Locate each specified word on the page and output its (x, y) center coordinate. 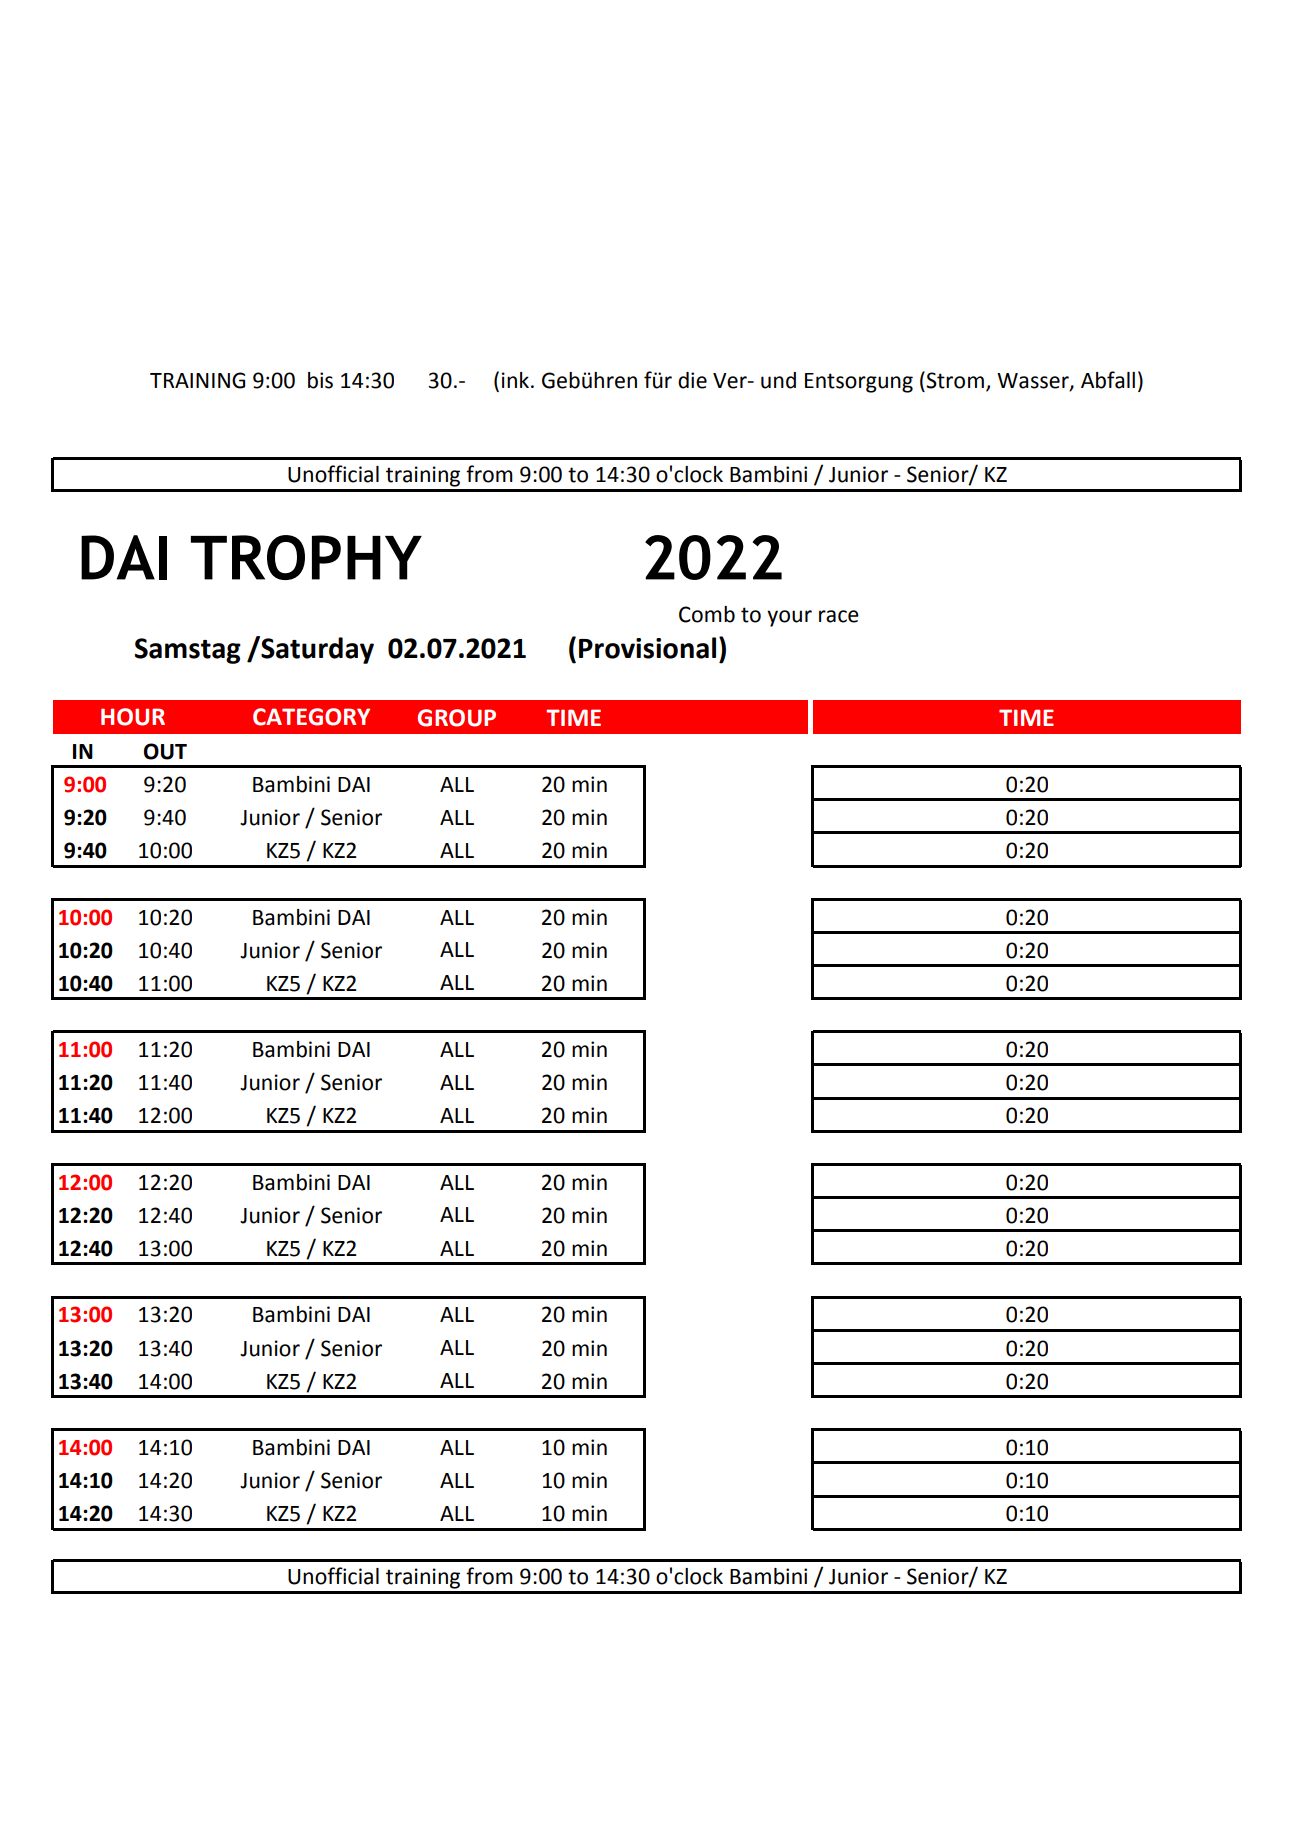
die (692, 380)
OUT (165, 751)
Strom (955, 380)
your (789, 618)
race (839, 616)
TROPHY (306, 557)
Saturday (316, 650)
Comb (707, 614)
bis (320, 380)
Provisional (647, 648)
